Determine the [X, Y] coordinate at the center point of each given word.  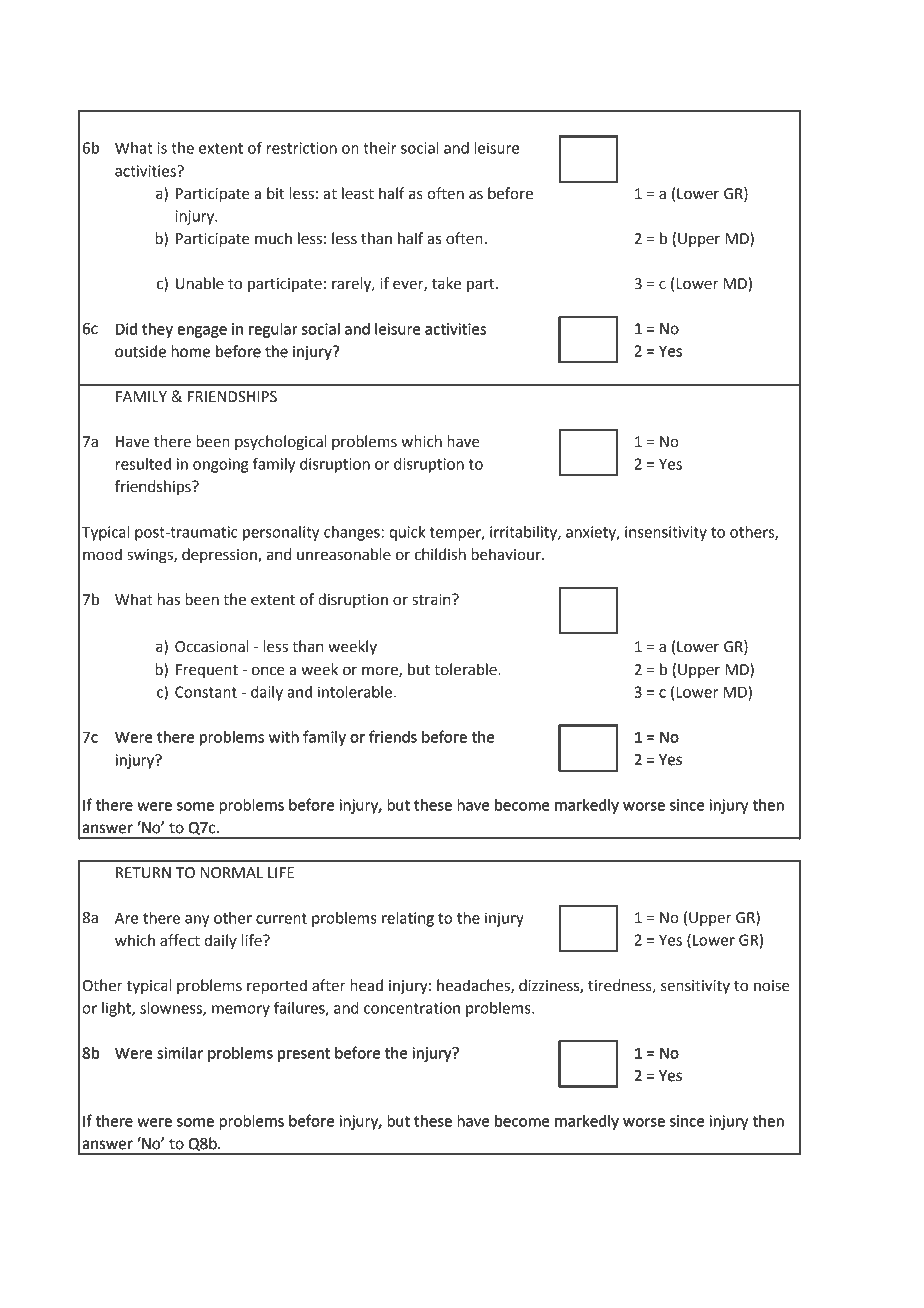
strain [432, 600]
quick [407, 533]
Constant [206, 692]
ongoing [220, 465]
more [381, 671]
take [446, 283]
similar [180, 1053]
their [380, 148]
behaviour [507, 554]
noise [772, 986]
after [329, 985]
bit [275, 193]
